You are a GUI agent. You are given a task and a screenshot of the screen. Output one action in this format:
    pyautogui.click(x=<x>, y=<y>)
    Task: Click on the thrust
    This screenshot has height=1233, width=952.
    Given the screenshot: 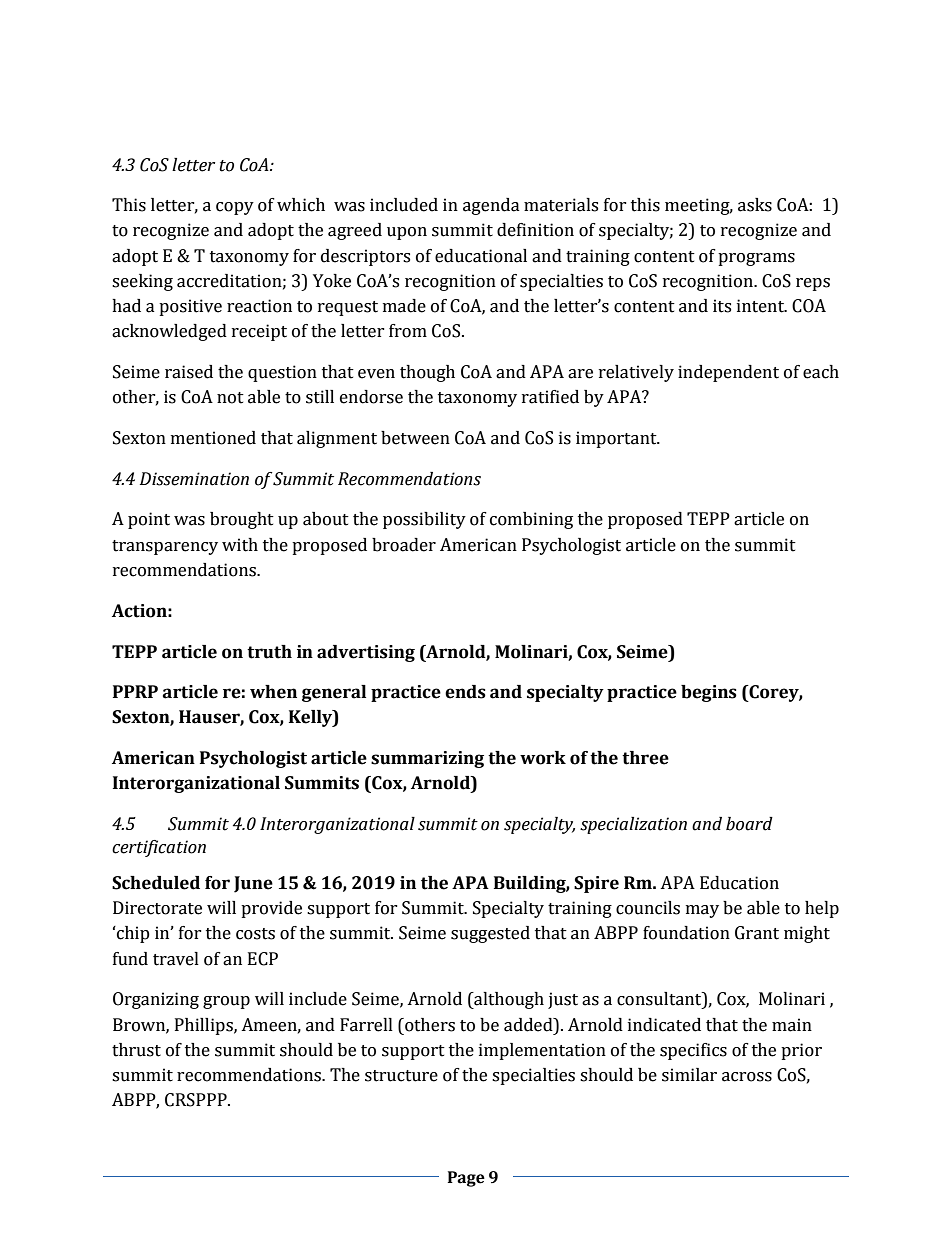 What is the action you would take?
    pyautogui.click(x=136, y=1050)
